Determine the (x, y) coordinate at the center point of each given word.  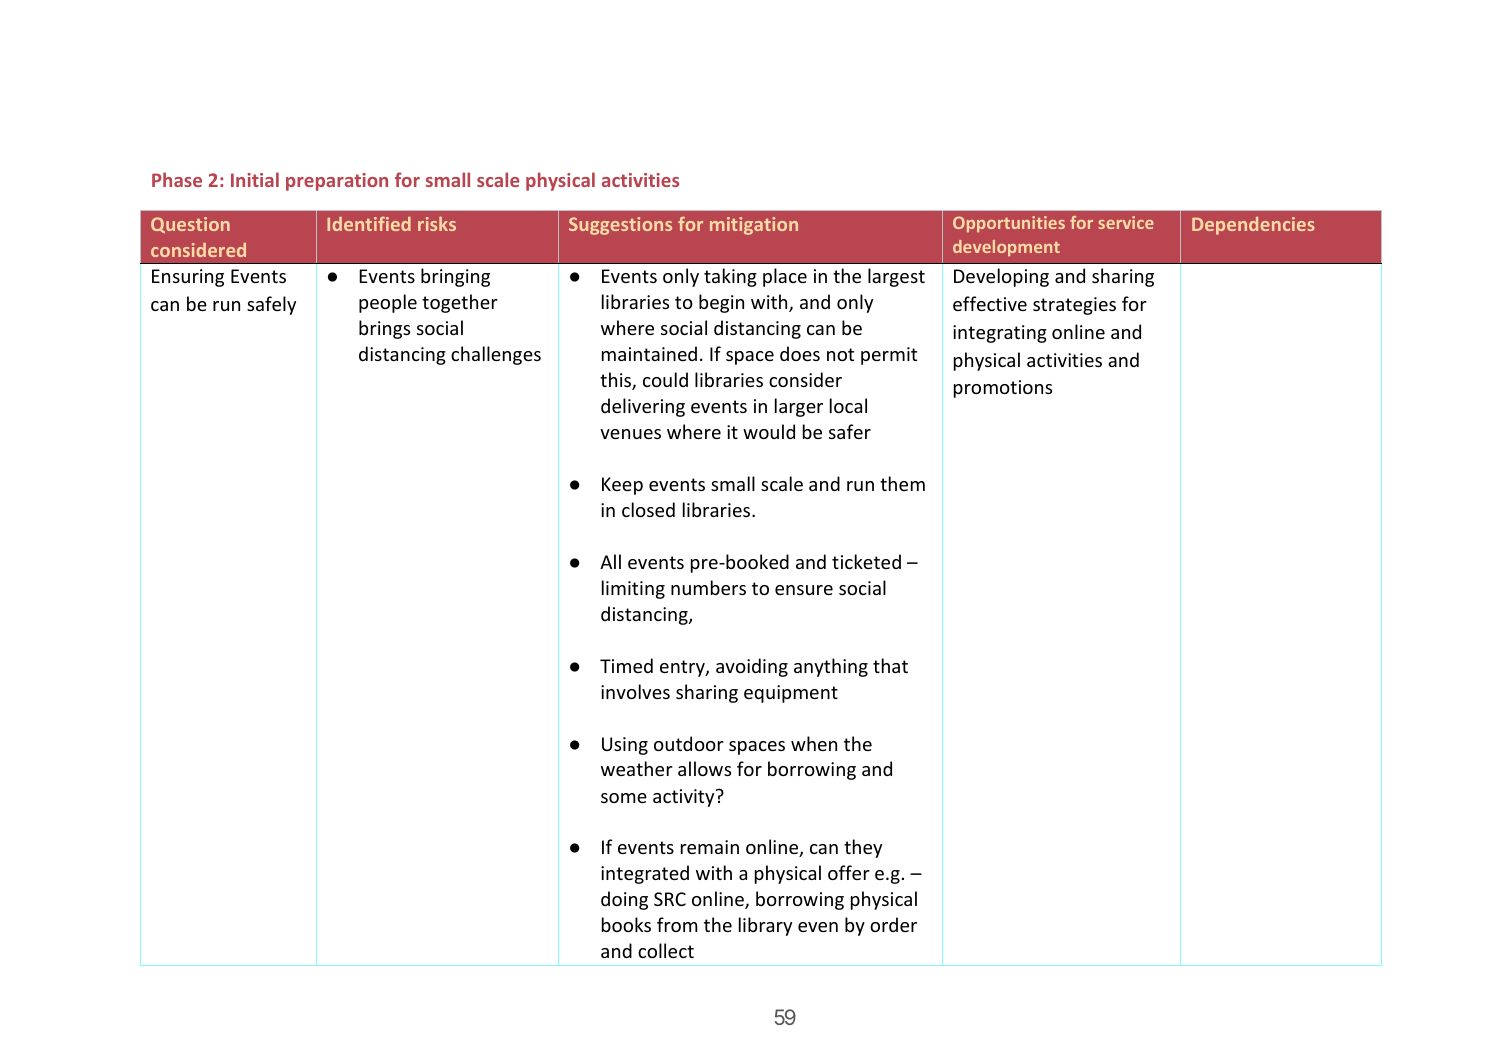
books (626, 924)
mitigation (754, 226)
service (1126, 222)
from (677, 924)
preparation (337, 182)
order (893, 924)
